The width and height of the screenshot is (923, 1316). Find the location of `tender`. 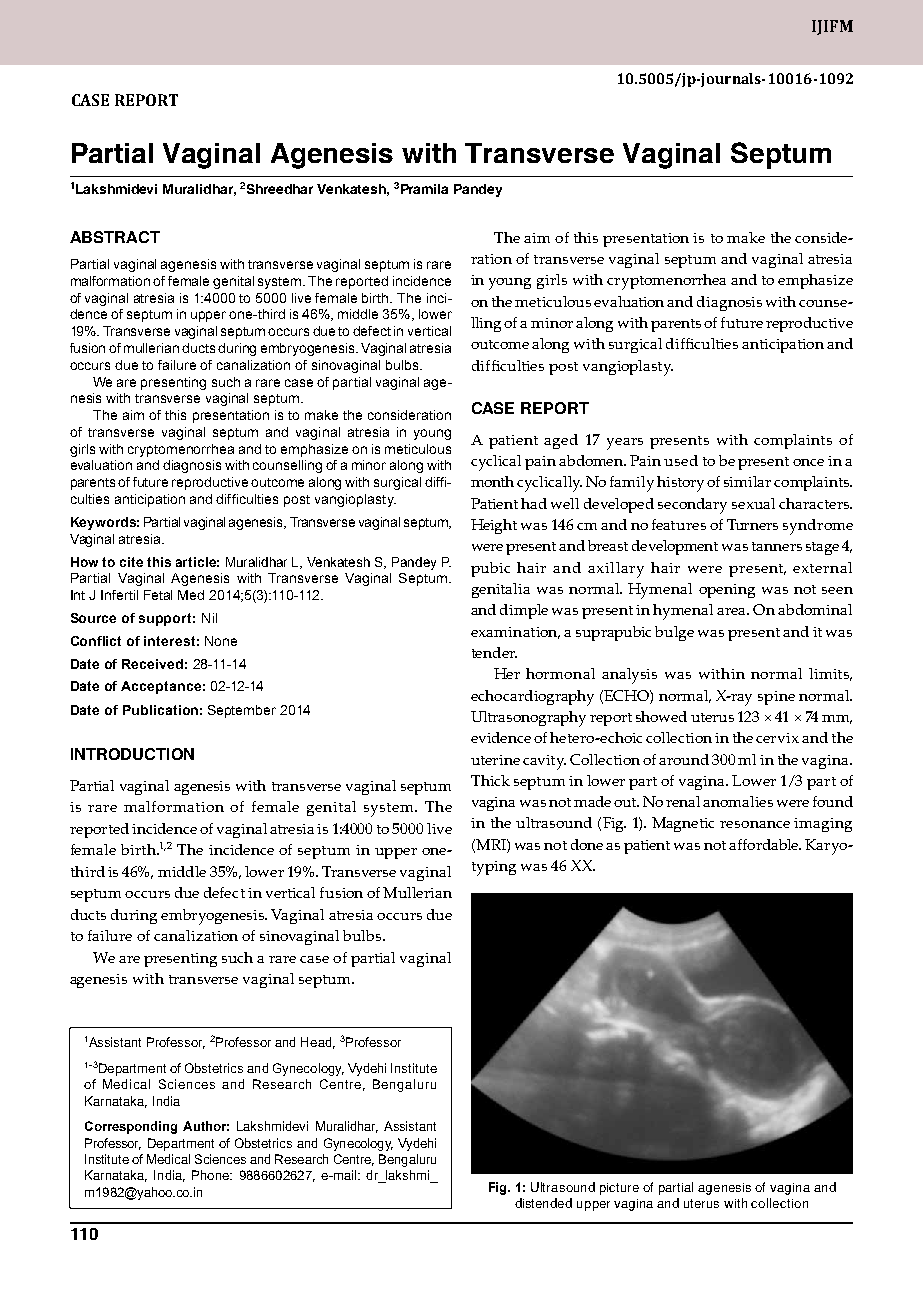

tender is located at coordinates (494, 652).
